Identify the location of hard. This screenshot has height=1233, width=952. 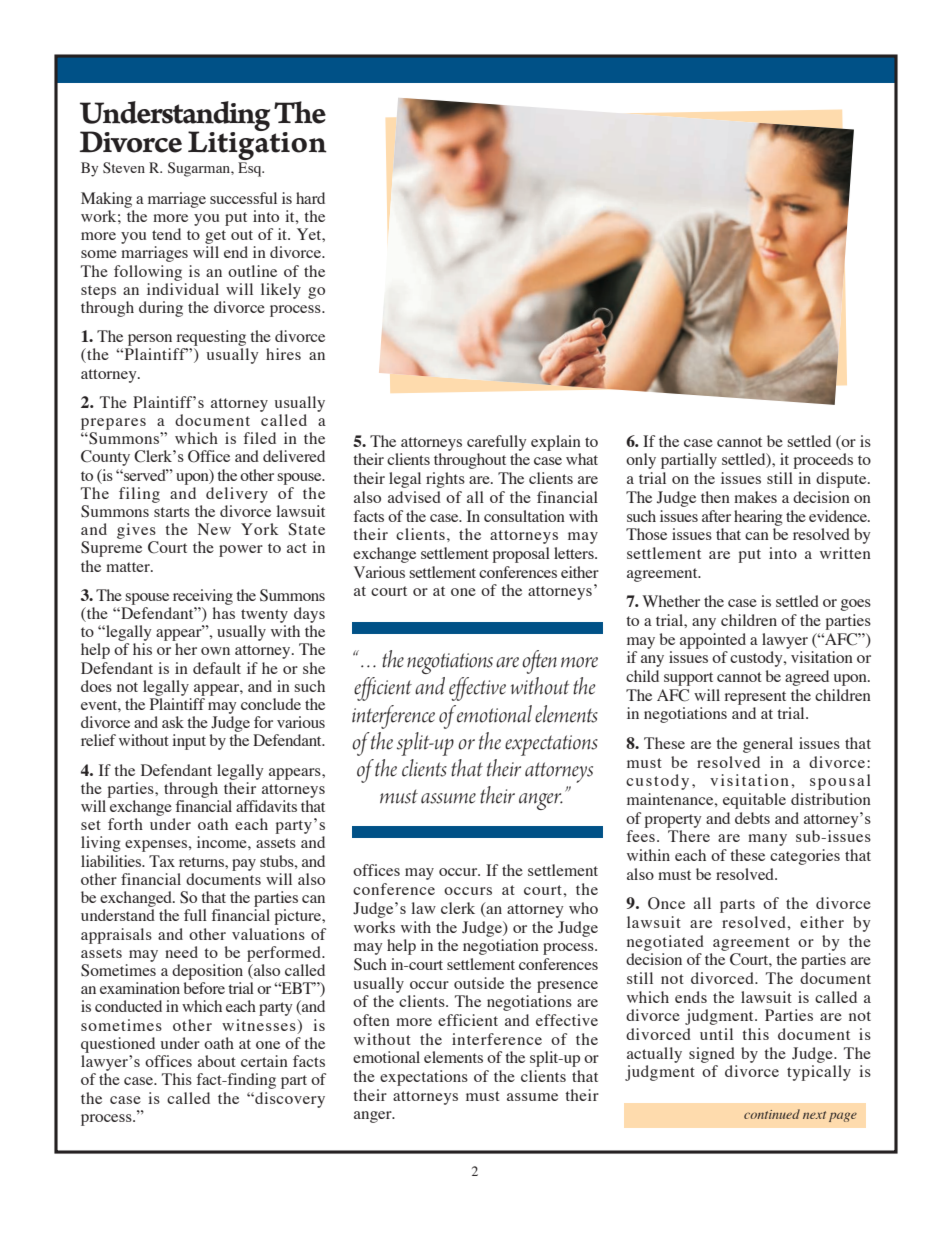
(310, 198).
